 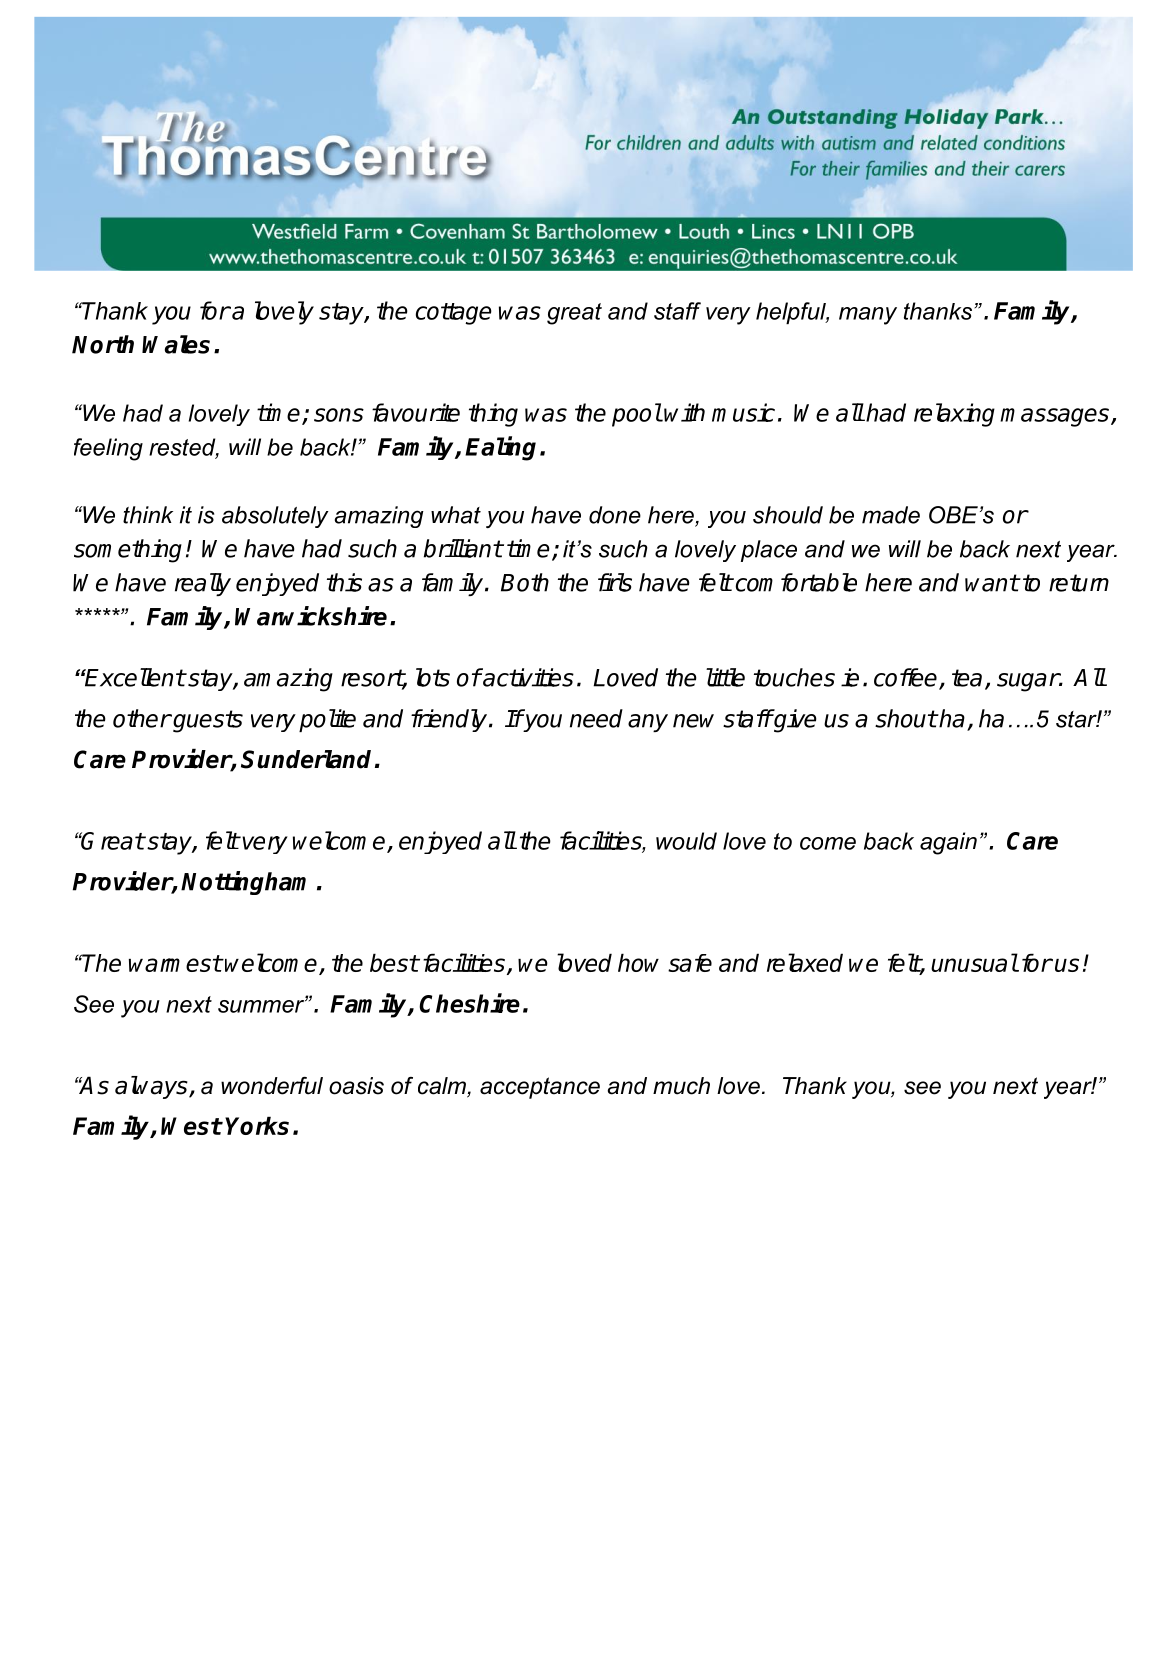 I want to click on shout, so click(x=906, y=718).
